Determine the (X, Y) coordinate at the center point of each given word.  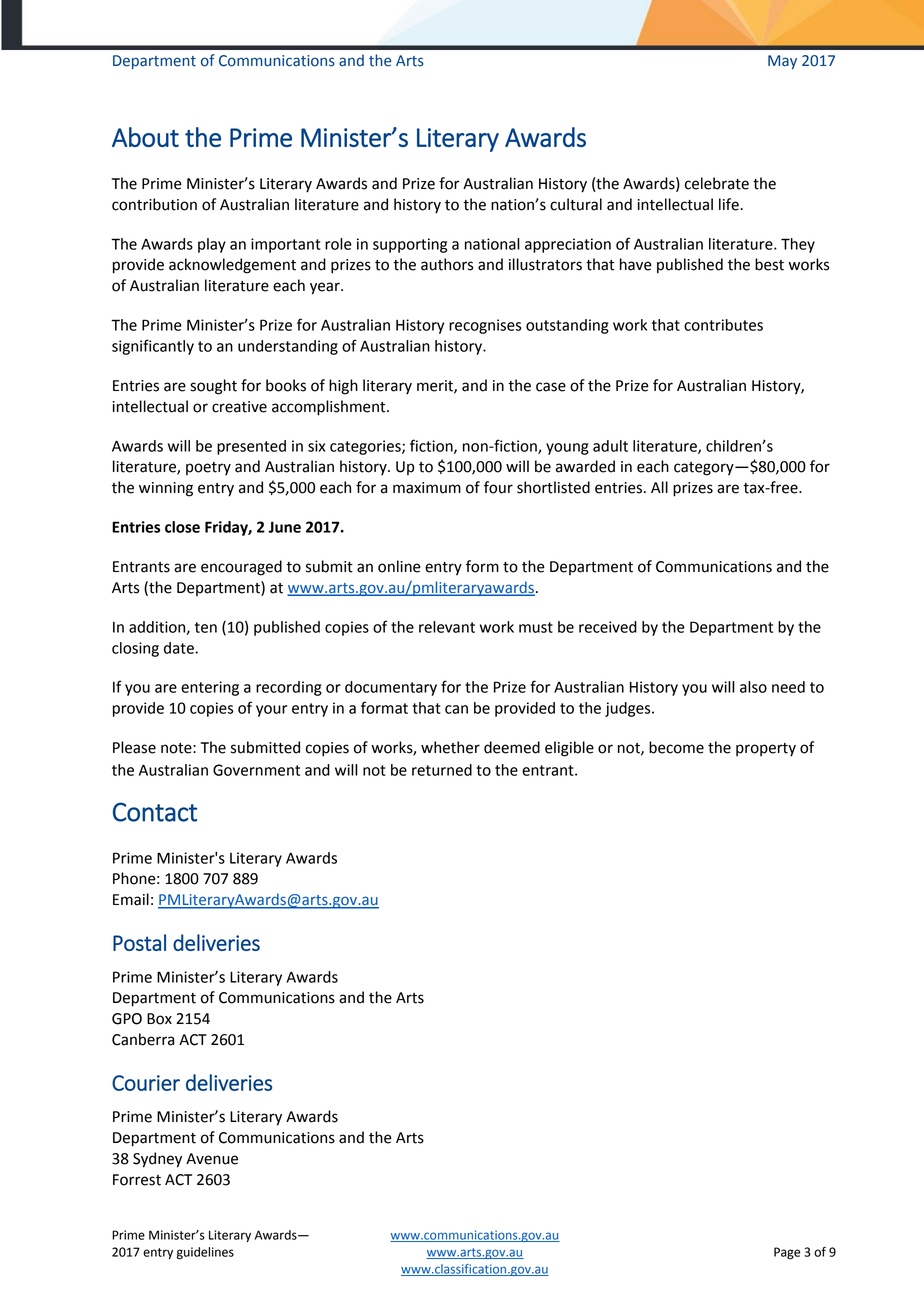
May (782, 62)
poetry (208, 468)
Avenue (212, 1159)
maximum (427, 488)
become (676, 747)
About (145, 137)
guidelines (205, 1253)
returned (442, 770)
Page (787, 1253)
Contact (155, 812)
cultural (576, 204)
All (659, 487)
